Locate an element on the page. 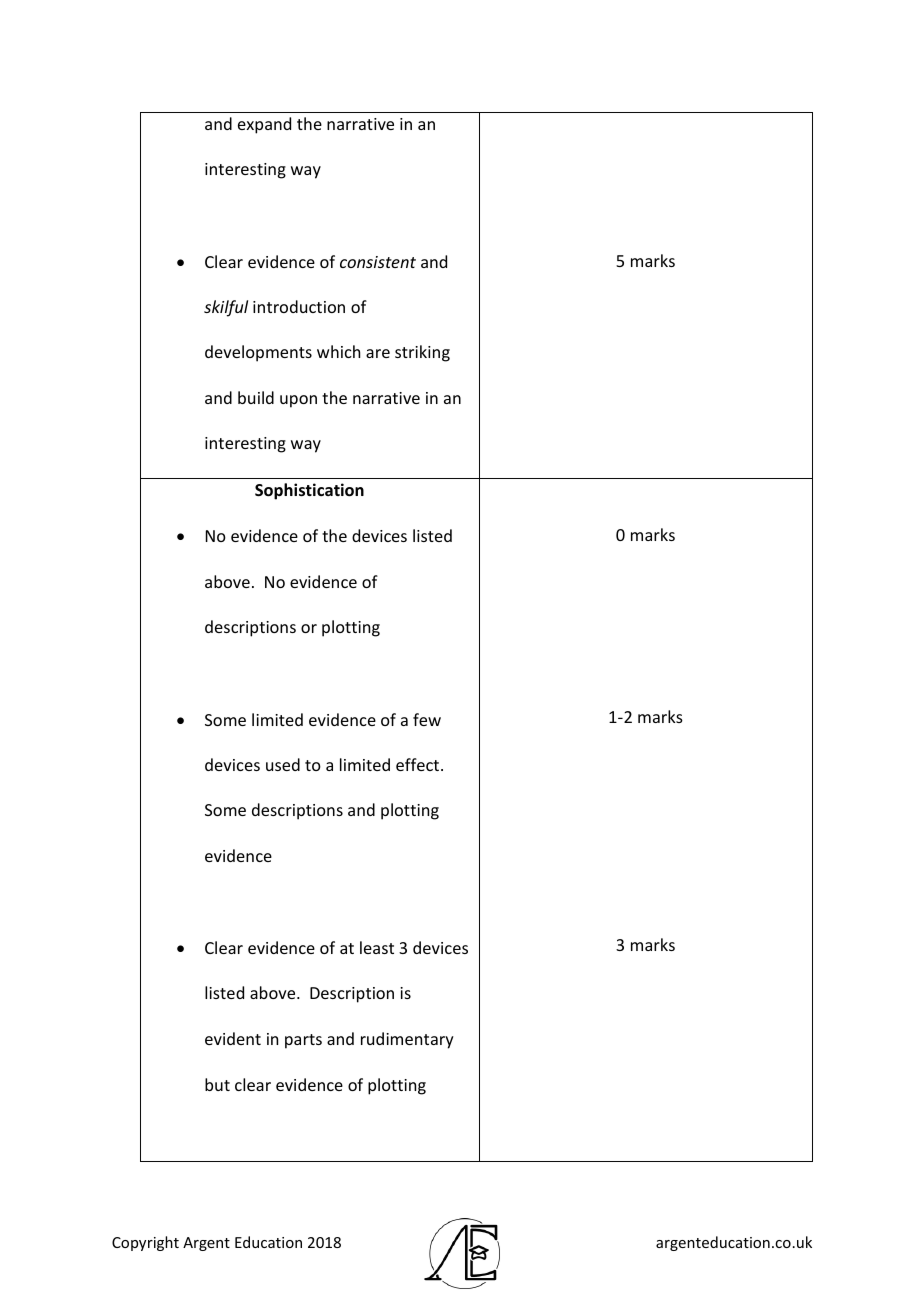 This document has height=1308, width=924. build is located at coordinates (256, 397).
